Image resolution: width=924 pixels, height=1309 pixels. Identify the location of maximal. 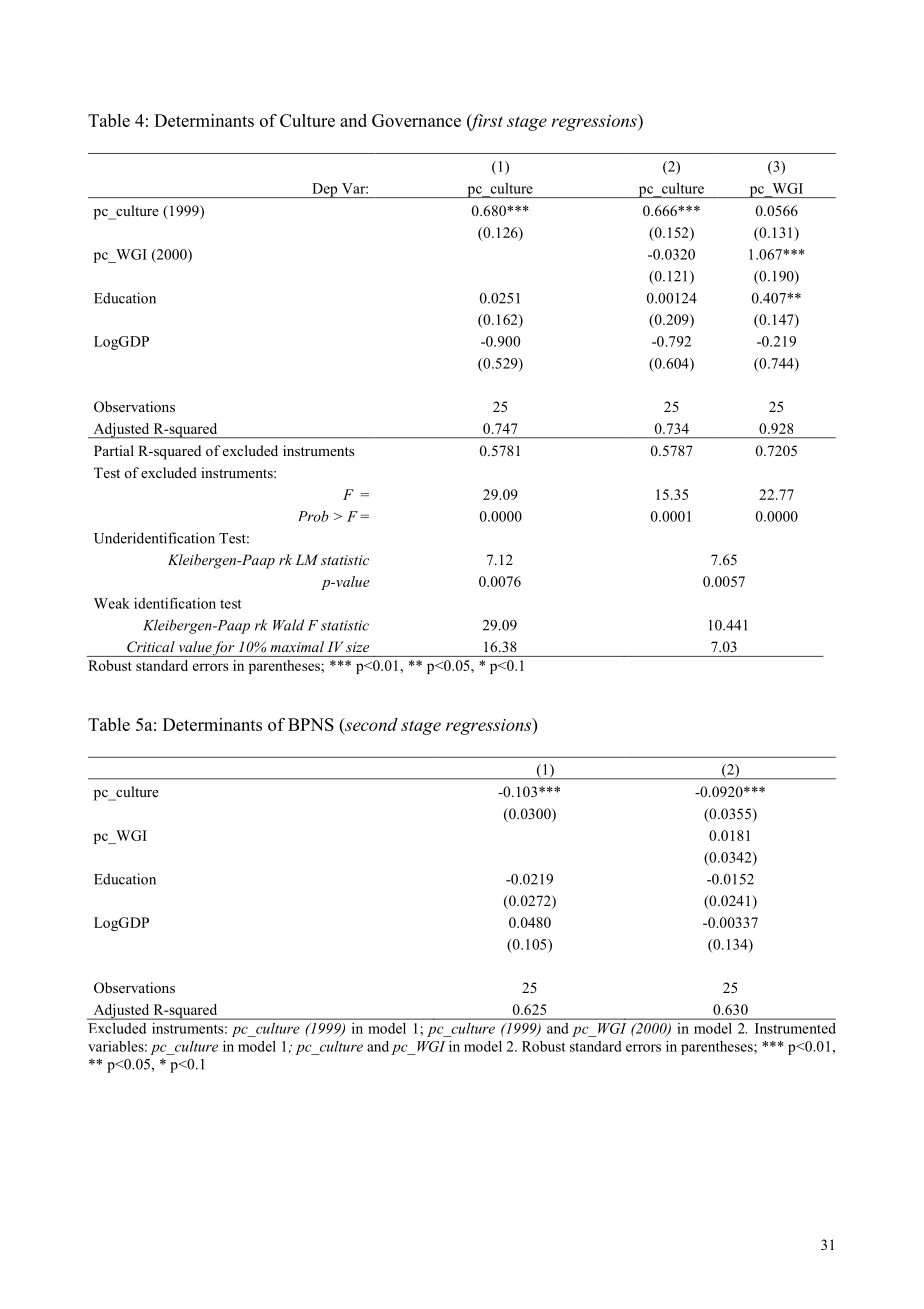
(297, 646).
